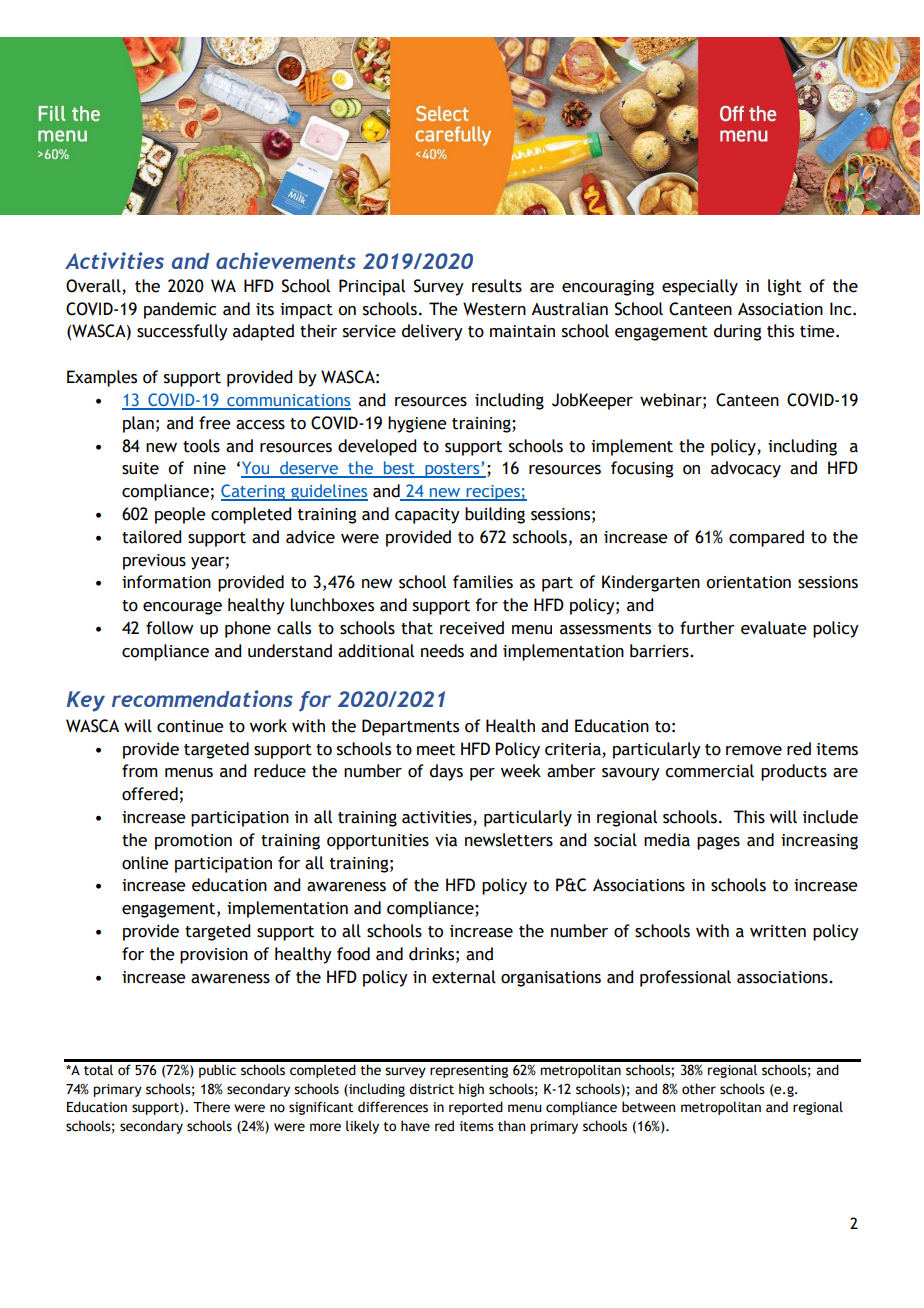 This image has height=1308, width=924. I want to click on other, so click(699, 1089).
